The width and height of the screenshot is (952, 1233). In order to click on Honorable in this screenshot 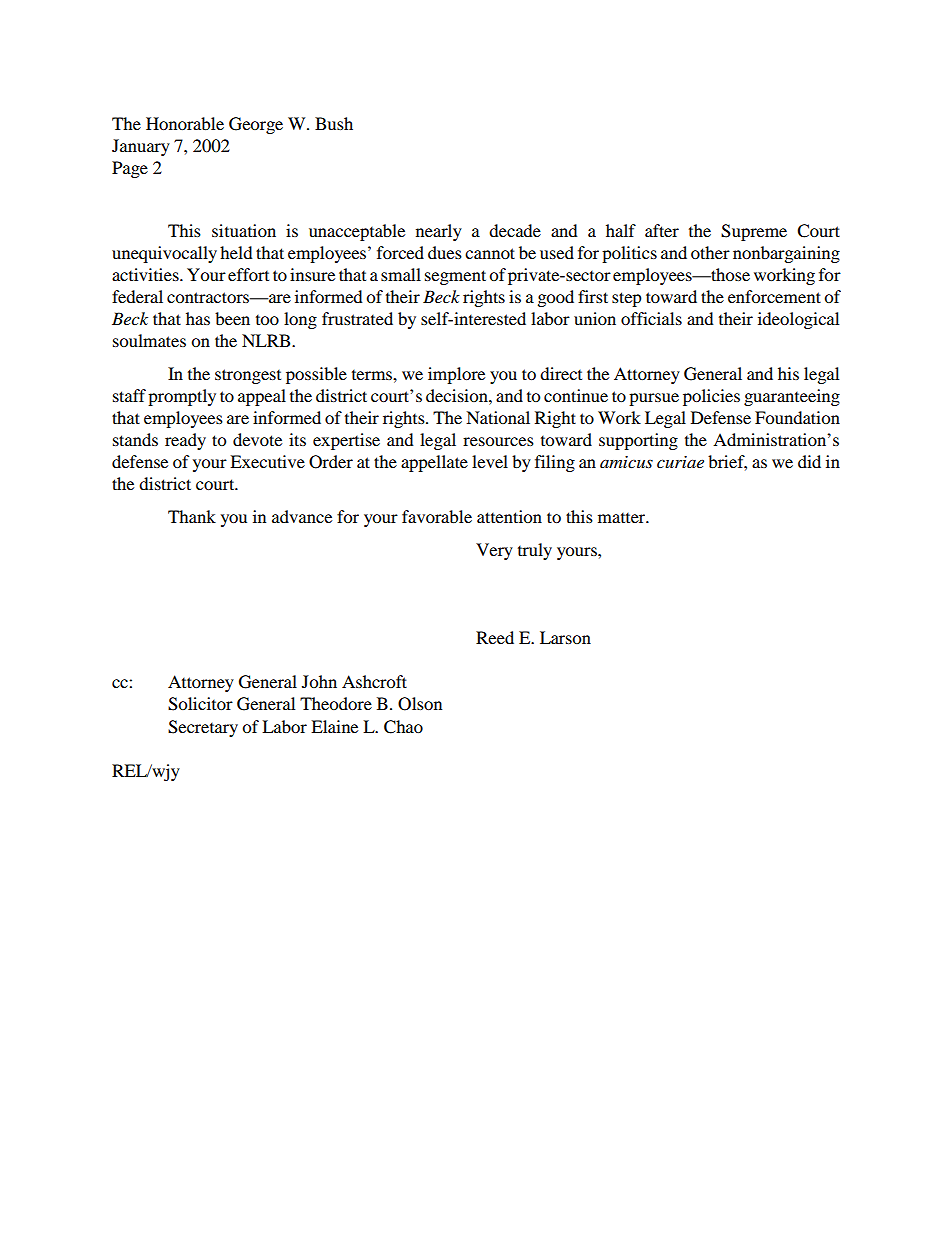, I will do `click(185, 123)`.
